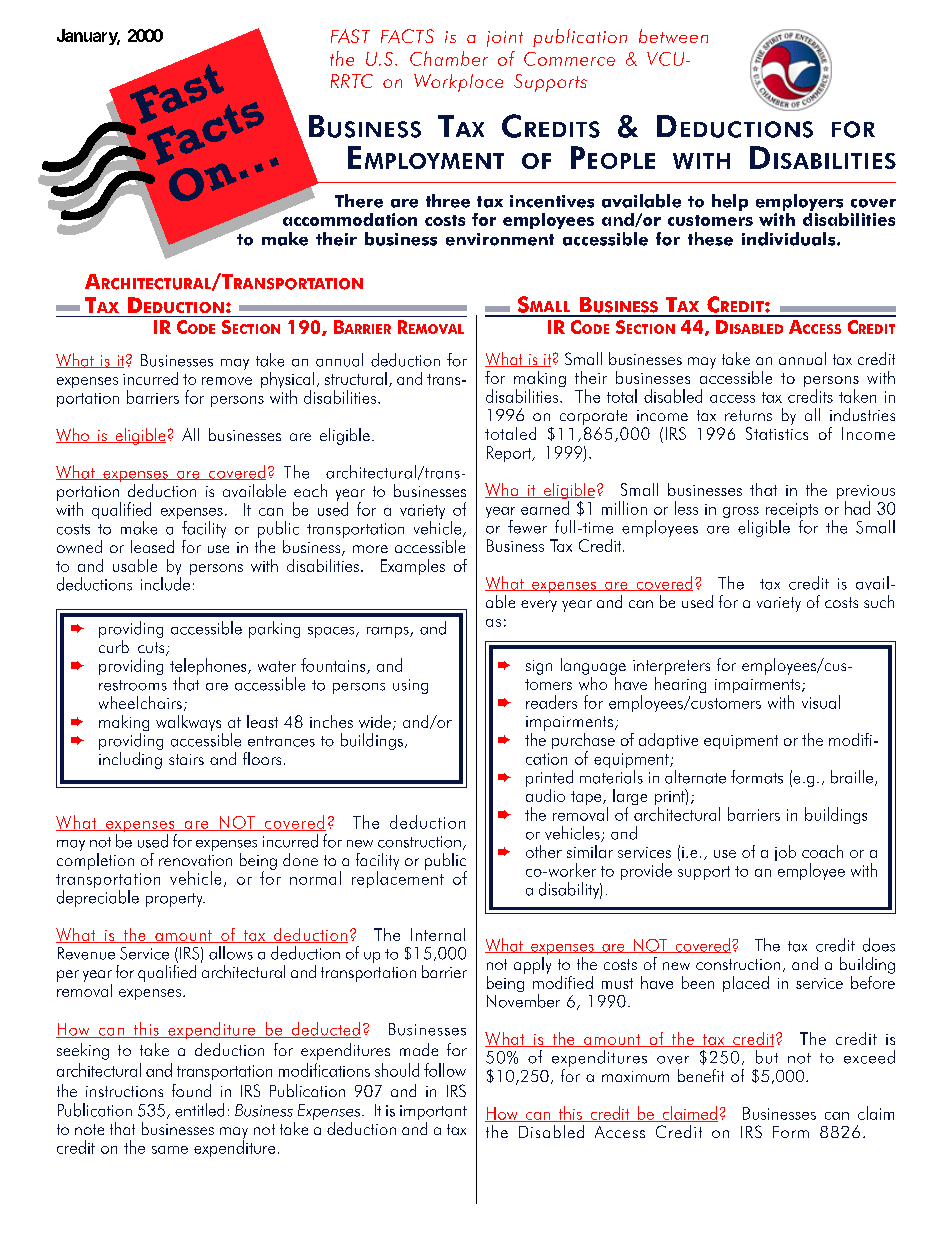 This document has height=1233, width=952. I want to click on between, so click(673, 36).
